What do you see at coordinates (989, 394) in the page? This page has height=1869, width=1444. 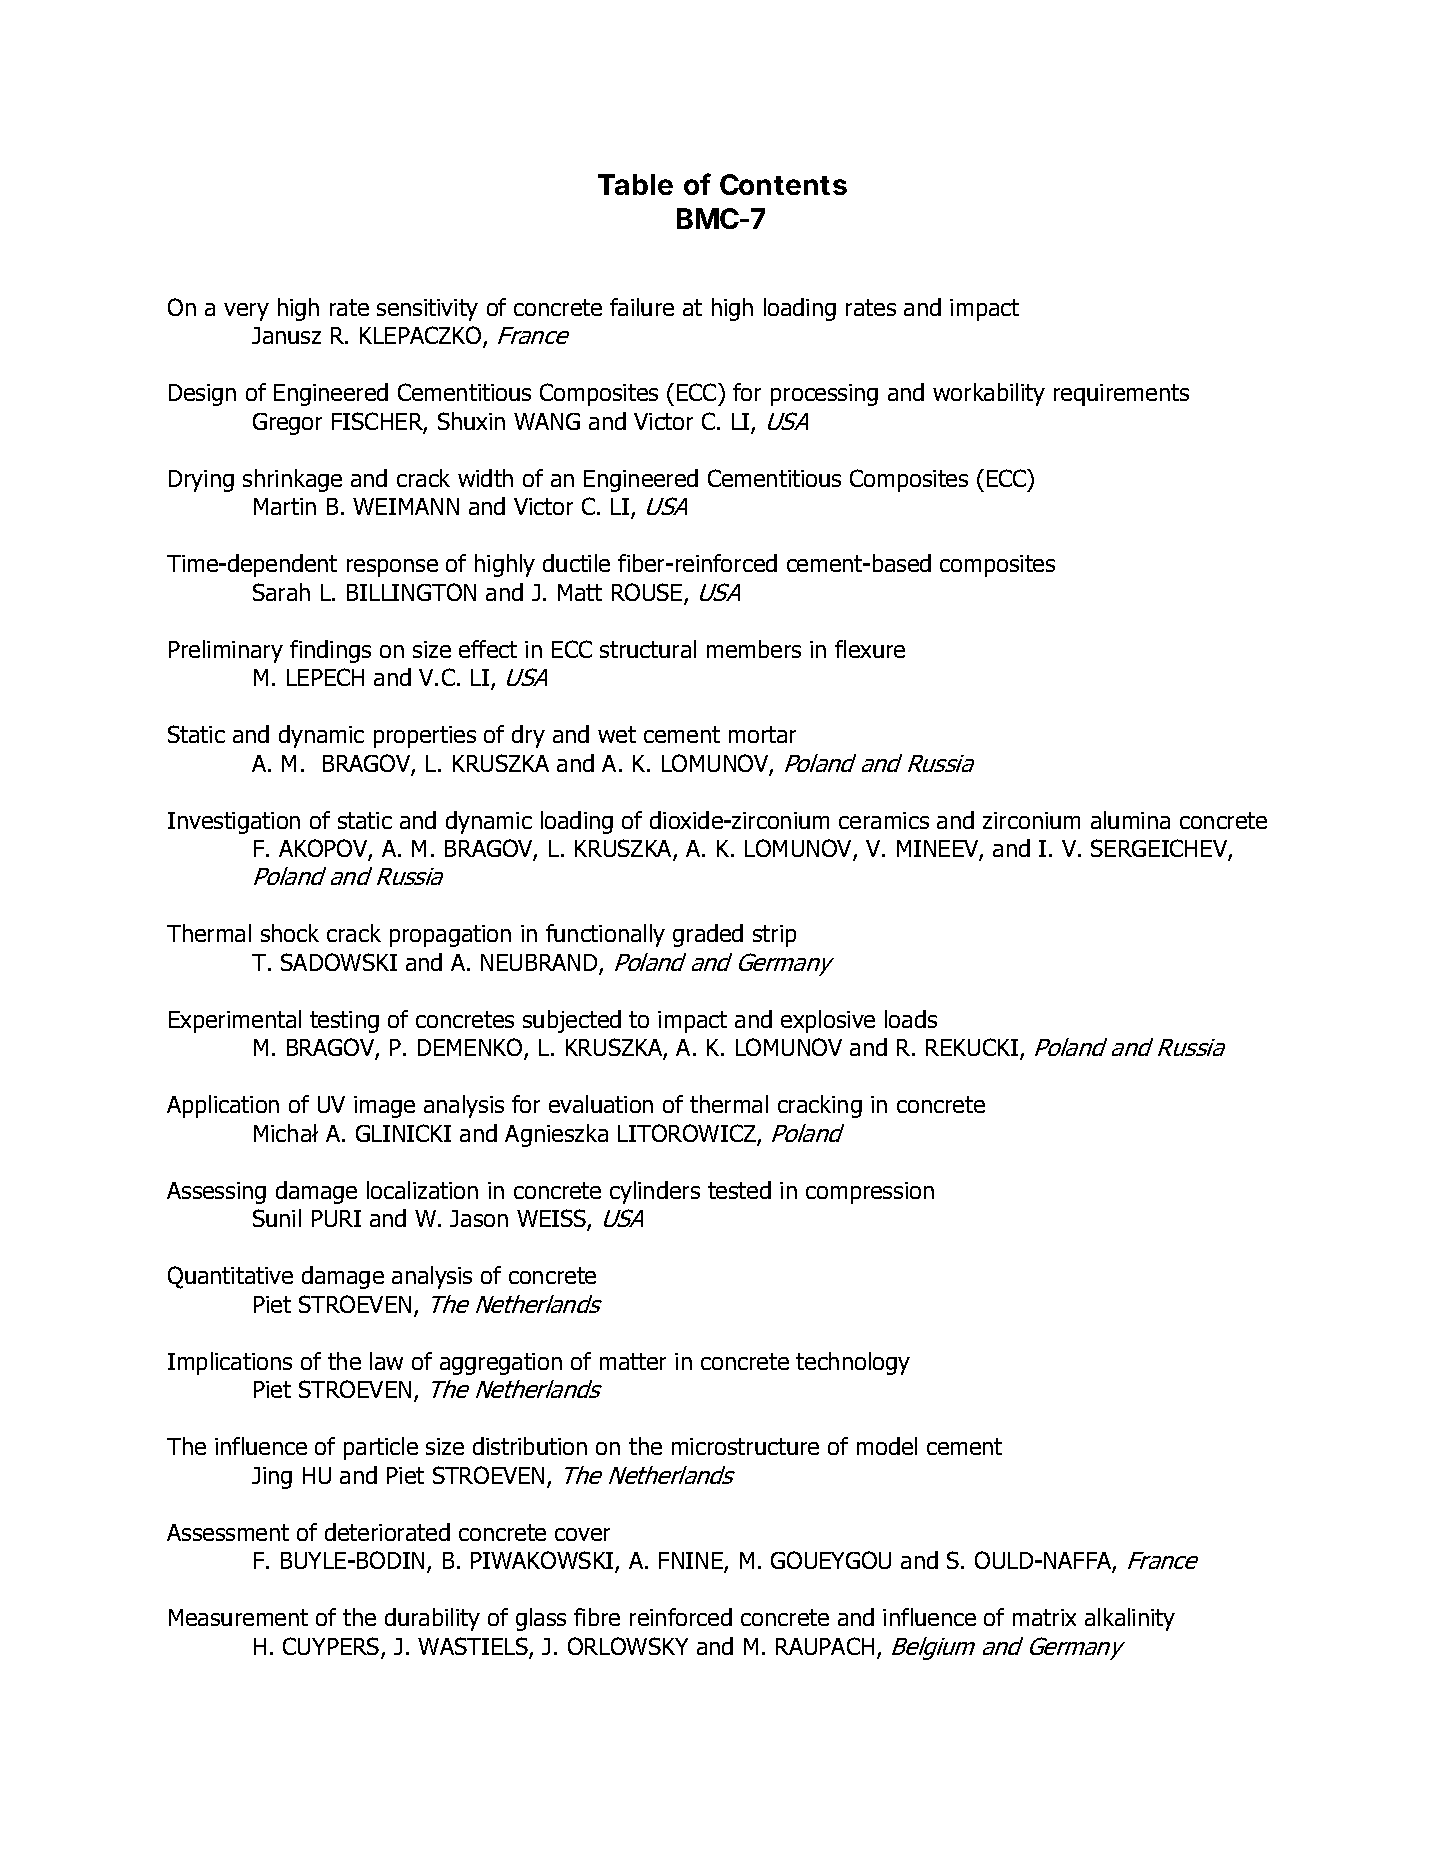 I see `workability` at bounding box center [989, 394].
